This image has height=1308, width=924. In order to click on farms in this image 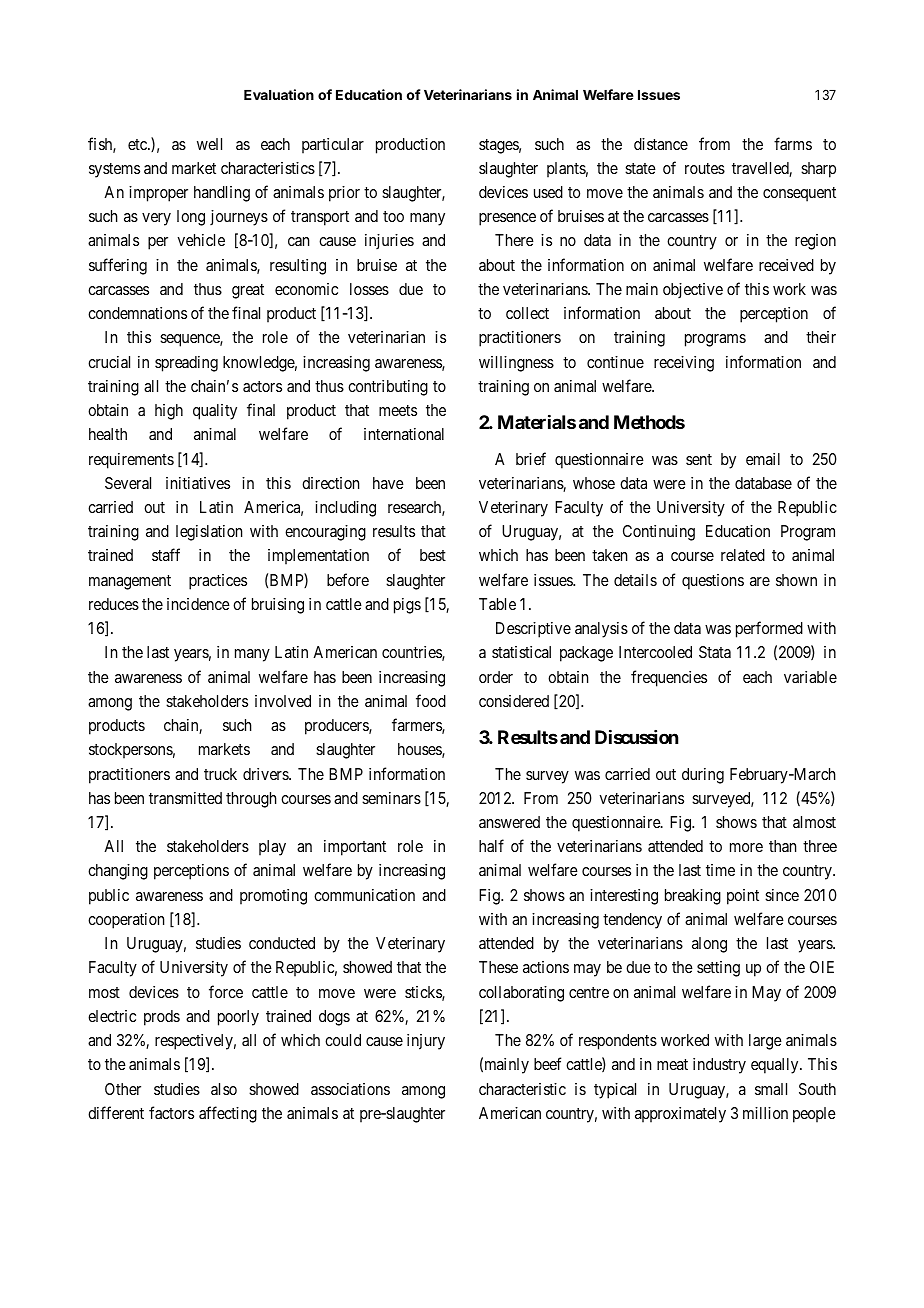, I will do `click(793, 143)`.
